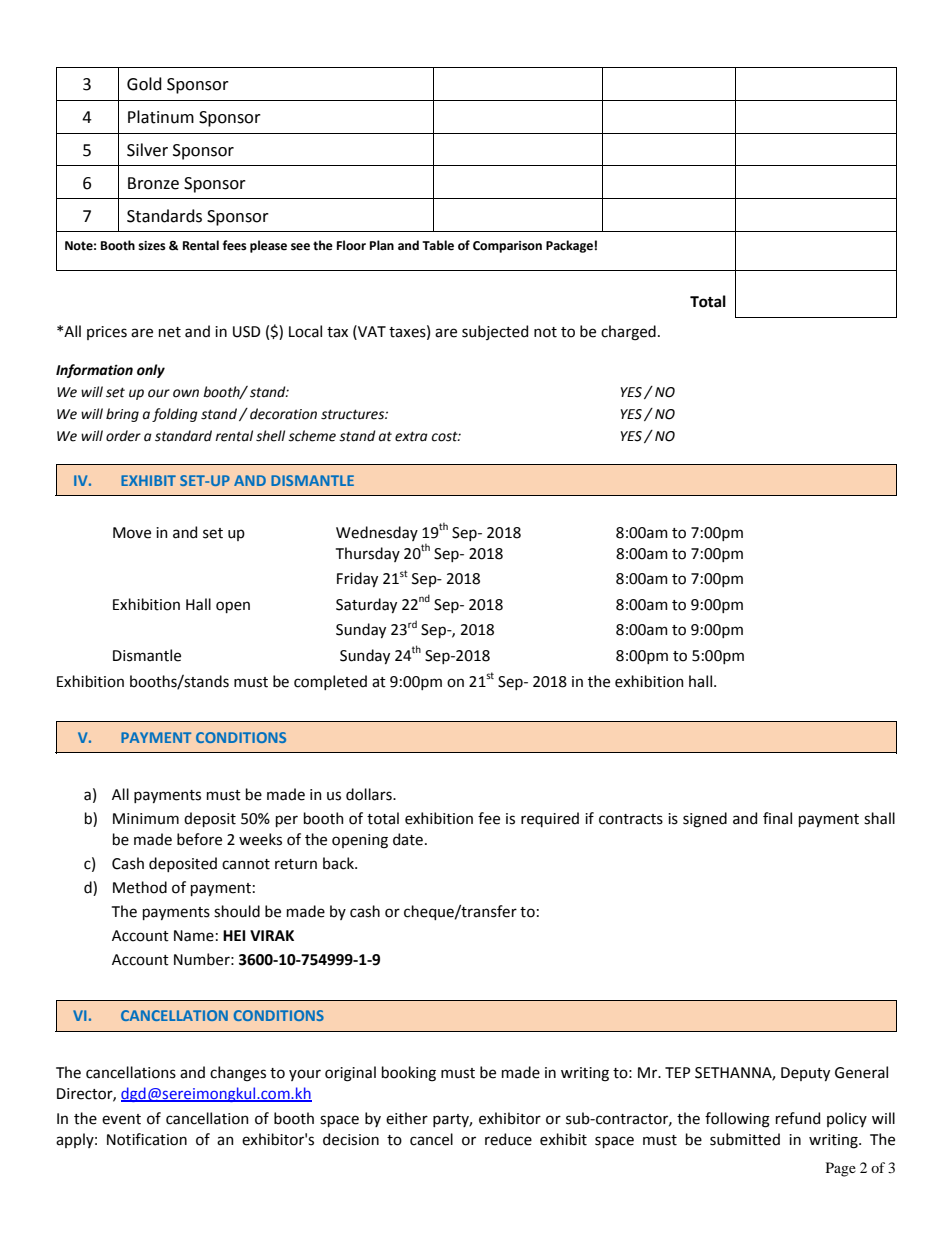  Describe the element at coordinates (147, 1139) in the screenshot. I see `Notification` at that location.
